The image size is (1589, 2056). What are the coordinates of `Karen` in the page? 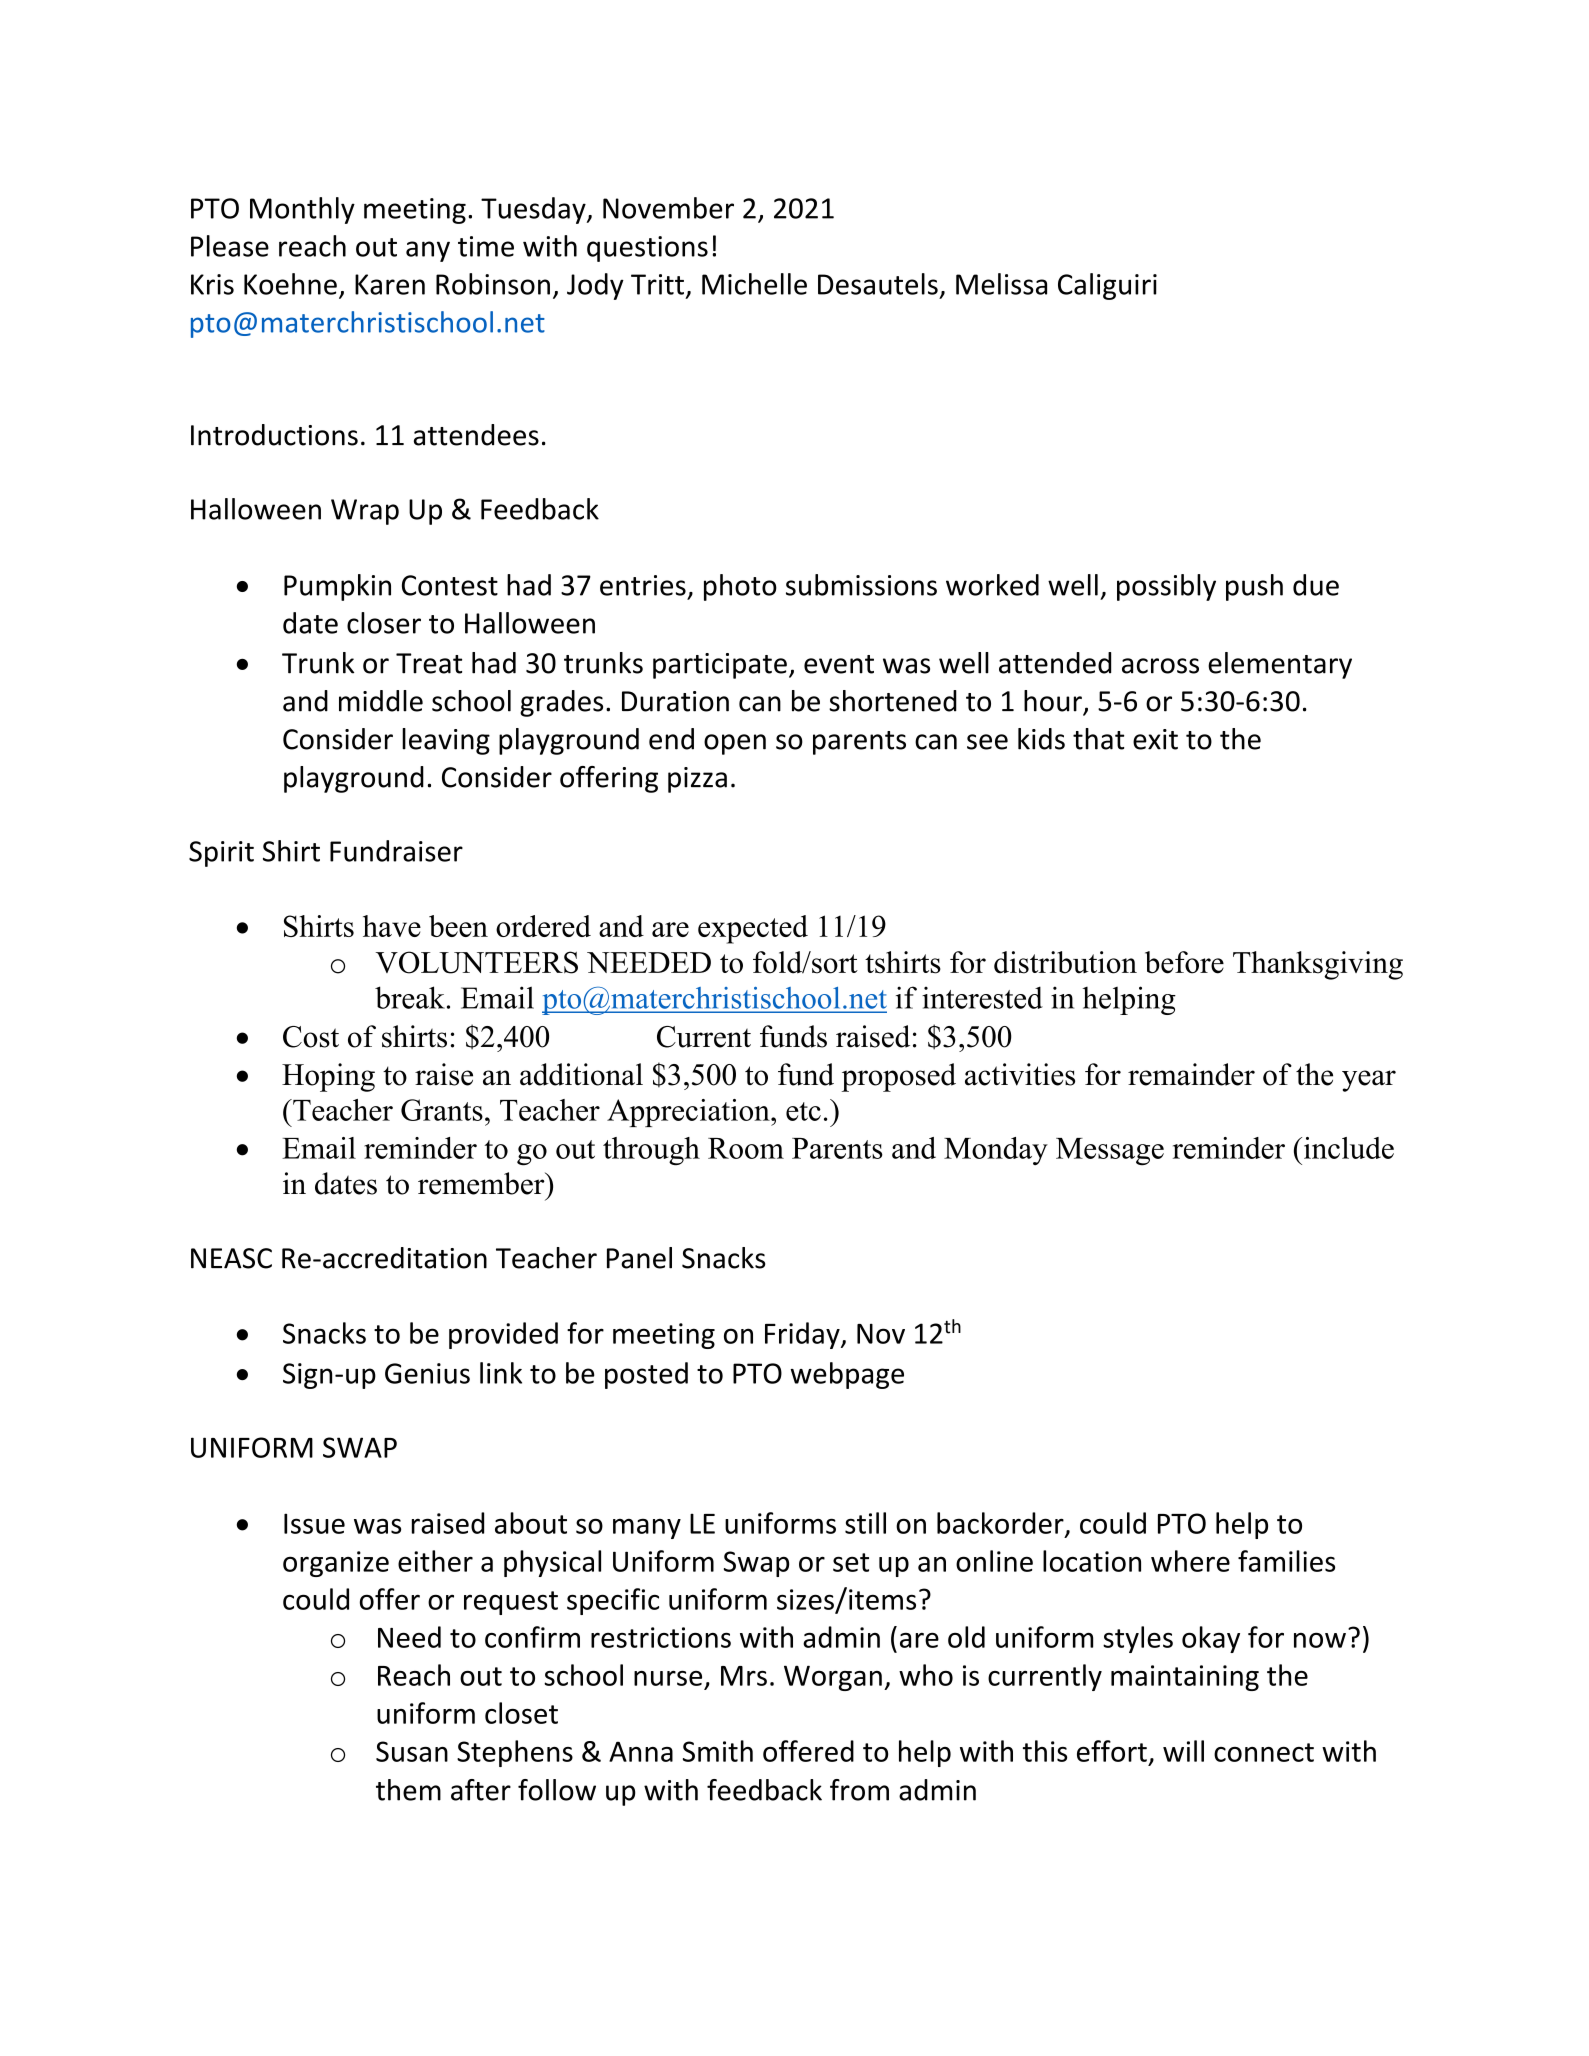 It's located at (390, 284).
